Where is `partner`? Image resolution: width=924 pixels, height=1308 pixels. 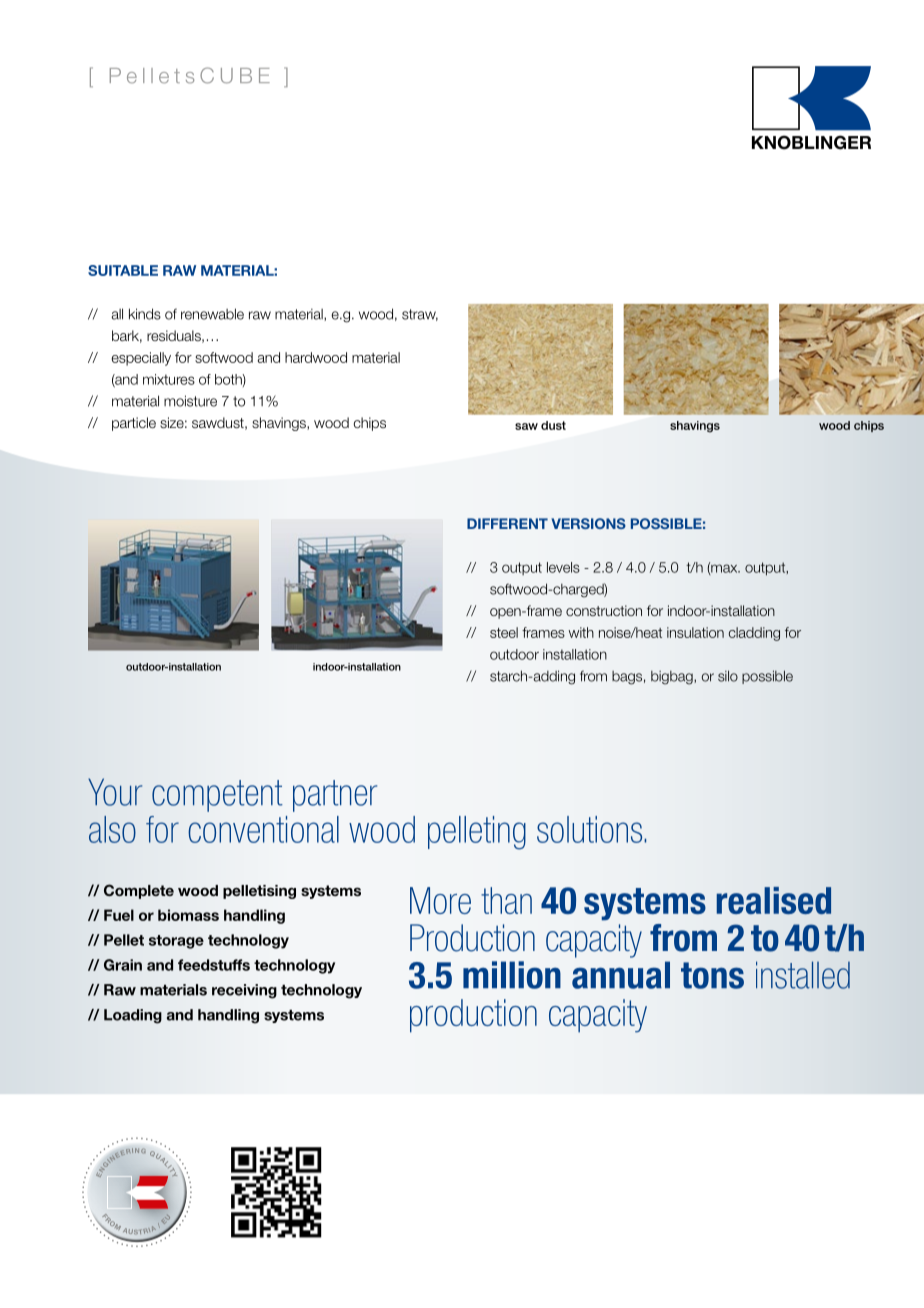 partner is located at coordinates (335, 796).
